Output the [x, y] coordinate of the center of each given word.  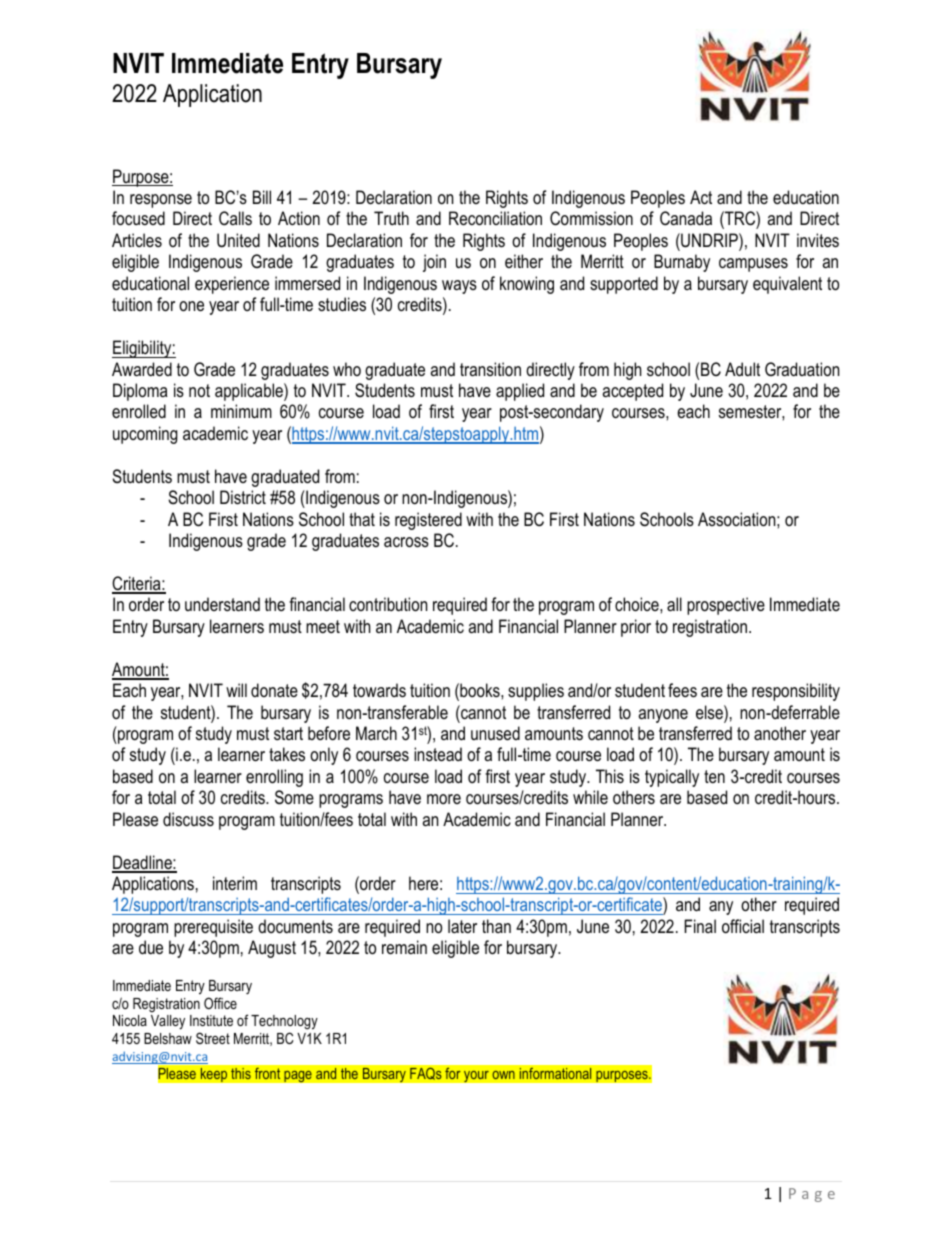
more [444, 799]
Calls [235, 218]
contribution [388, 604]
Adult [742, 369]
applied [520, 392]
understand [222, 604]
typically [672, 778]
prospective [726, 606]
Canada [686, 218]
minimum [241, 411]
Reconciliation [495, 218]
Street [213, 1038]
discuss [188, 819]
